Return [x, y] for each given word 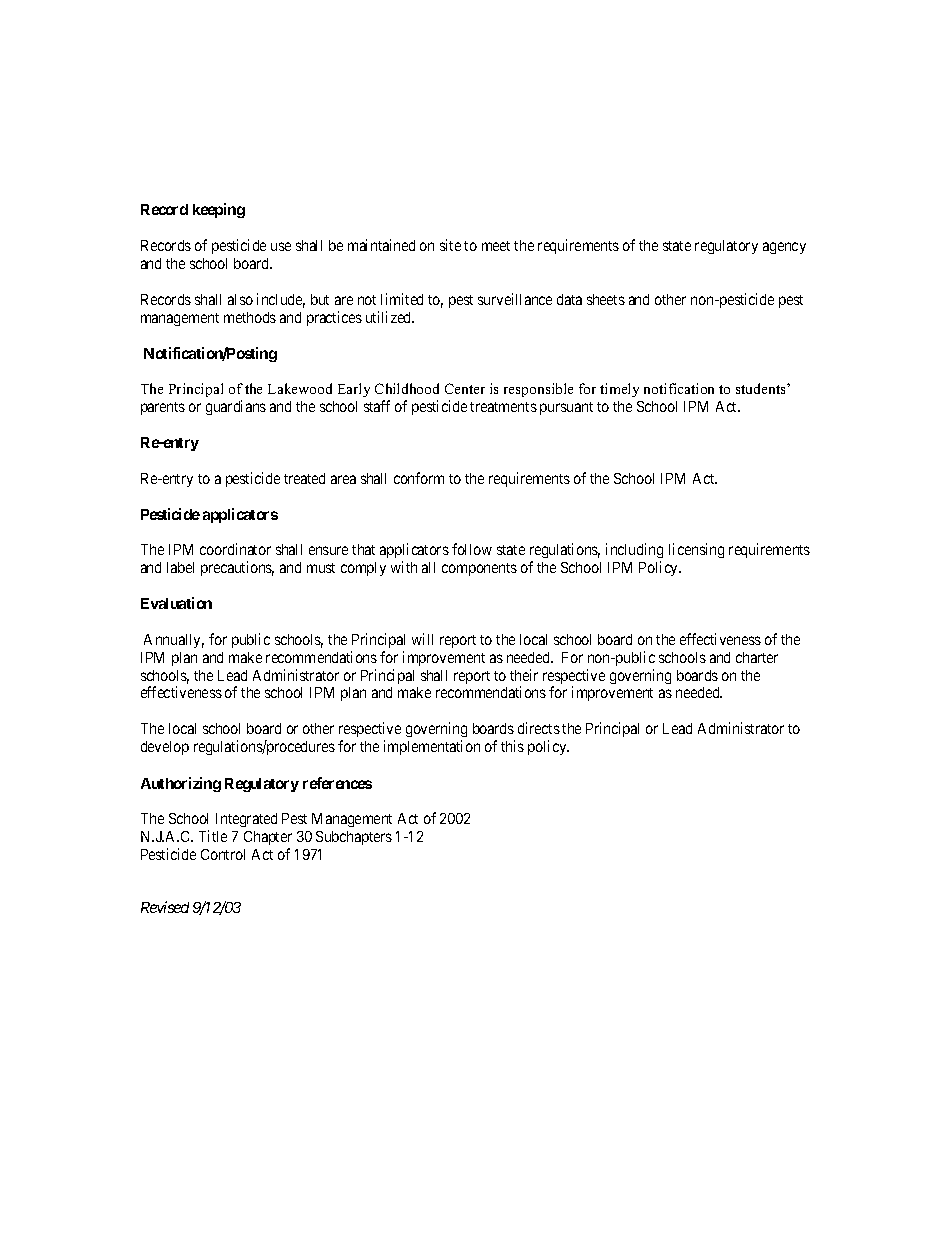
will [422, 639]
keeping [219, 210]
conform [419, 478]
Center [465, 388]
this [512, 746]
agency [784, 248]
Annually [174, 641]
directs [539, 728]
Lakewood [300, 388]
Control [223, 854]
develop [165, 748]
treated [304, 478]
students [762, 388]
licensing [696, 550]
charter [757, 657]
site [450, 245]
